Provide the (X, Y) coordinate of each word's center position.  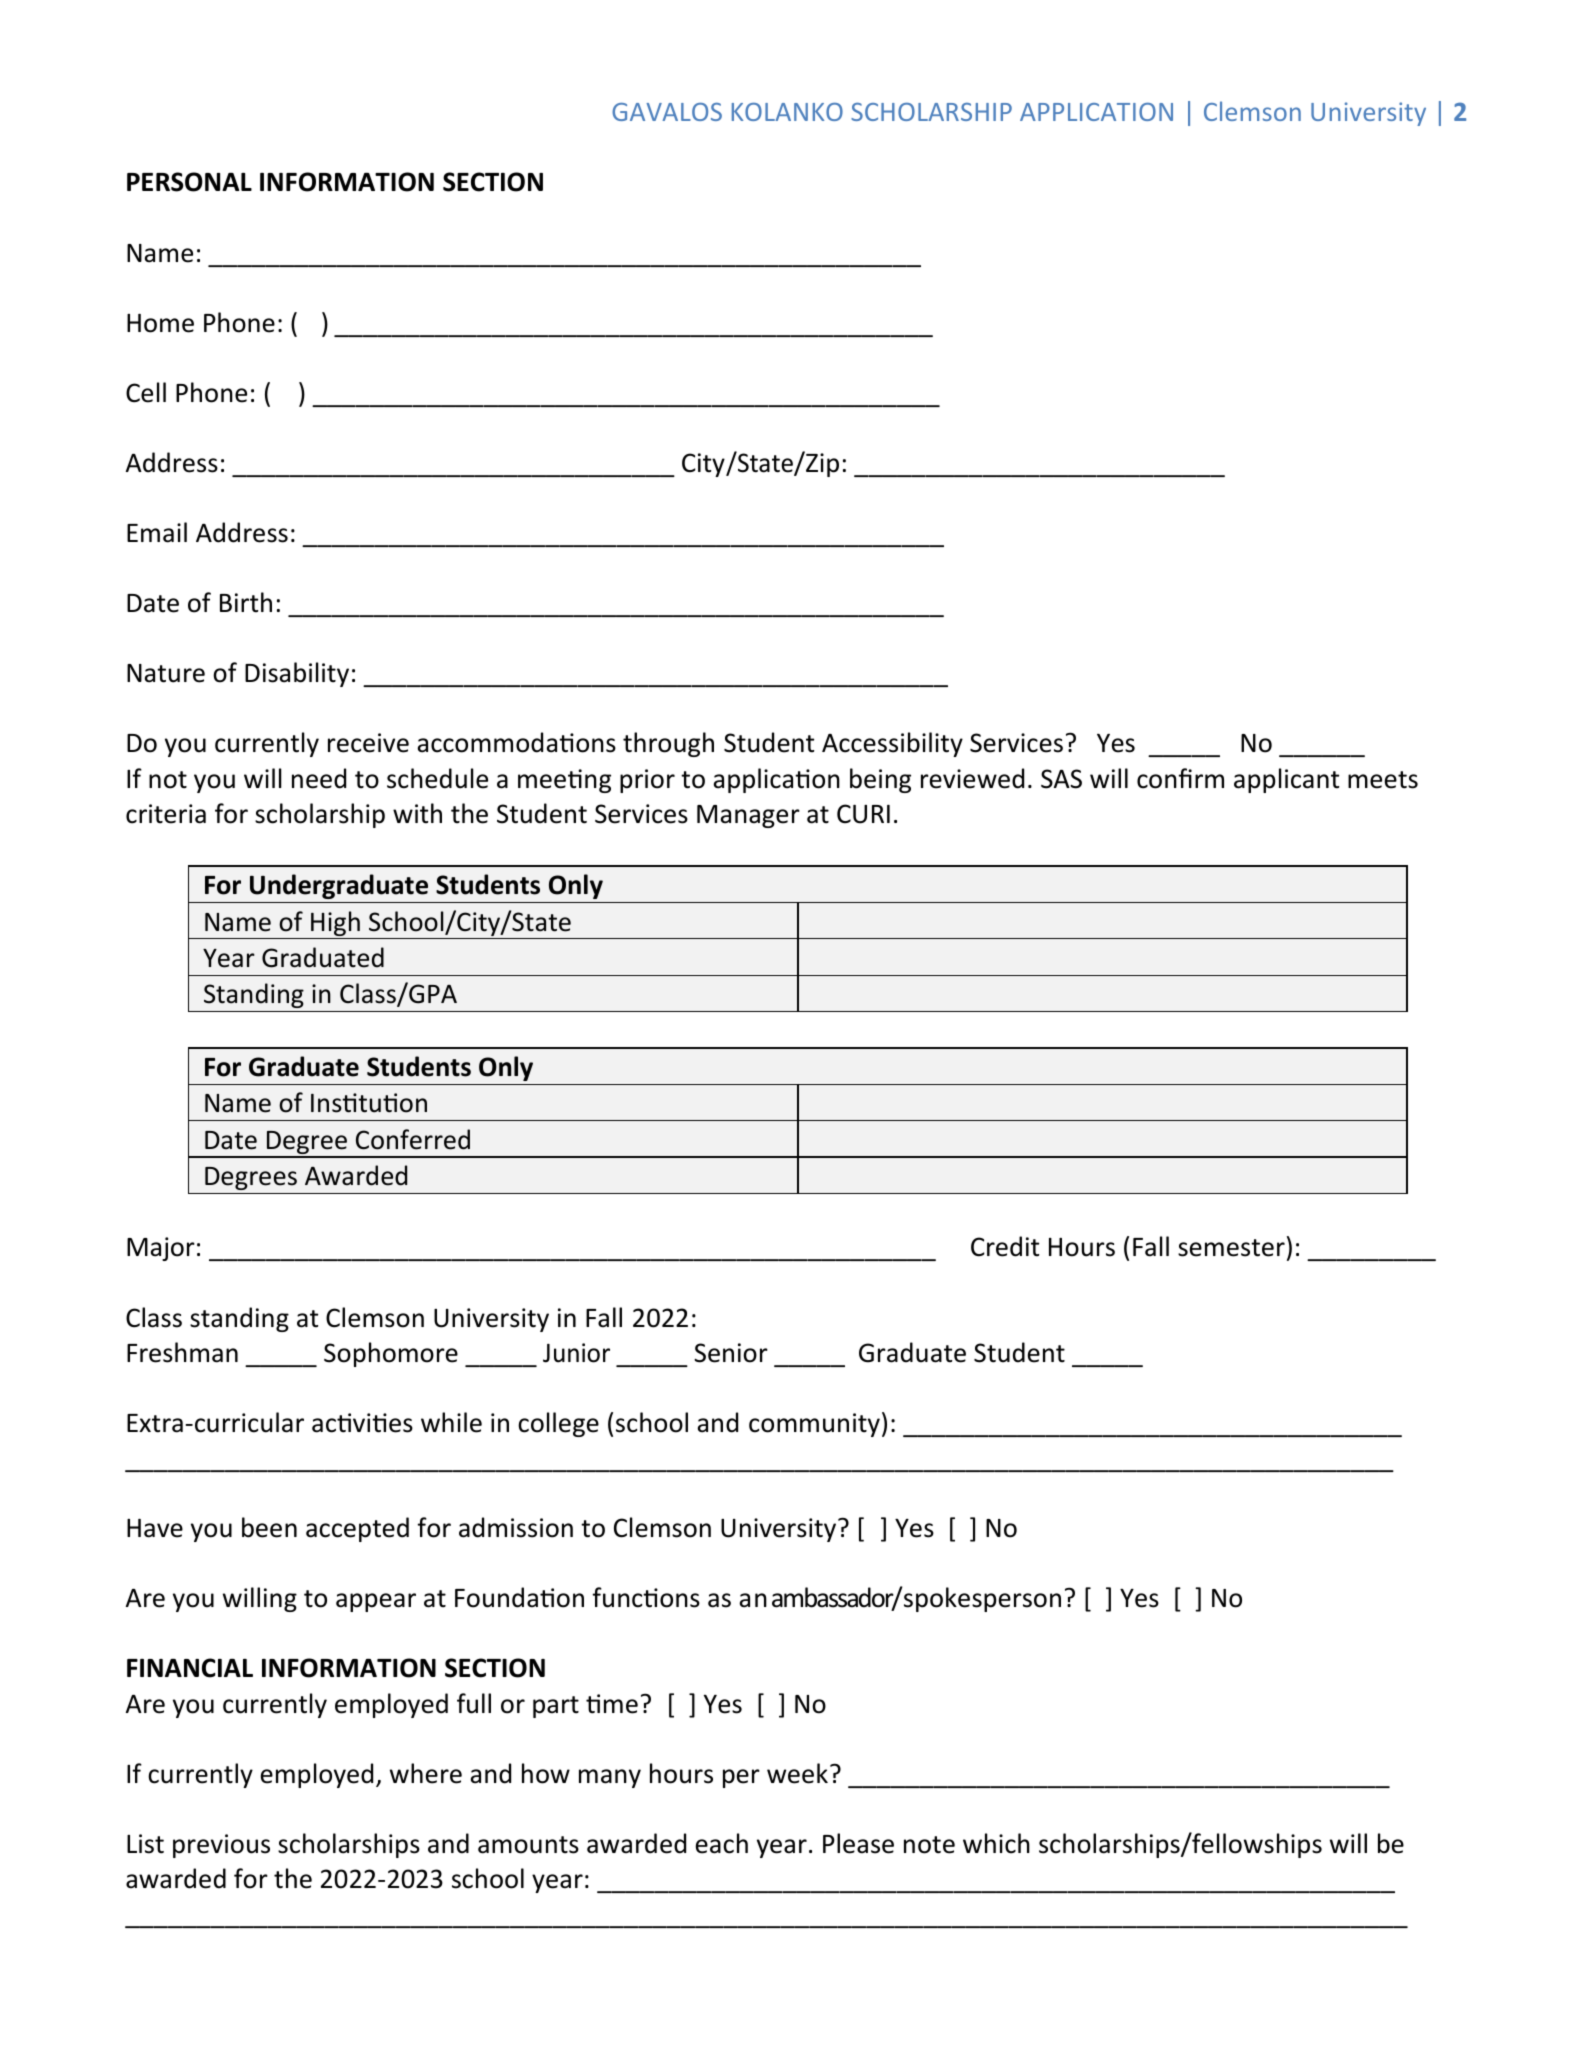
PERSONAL (189, 182)
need (319, 778)
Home (160, 323)
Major (161, 1249)
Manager (748, 816)
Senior (731, 1353)
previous (221, 1846)
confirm (1180, 778)
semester (1231, 1248)
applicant (1286, 780)
